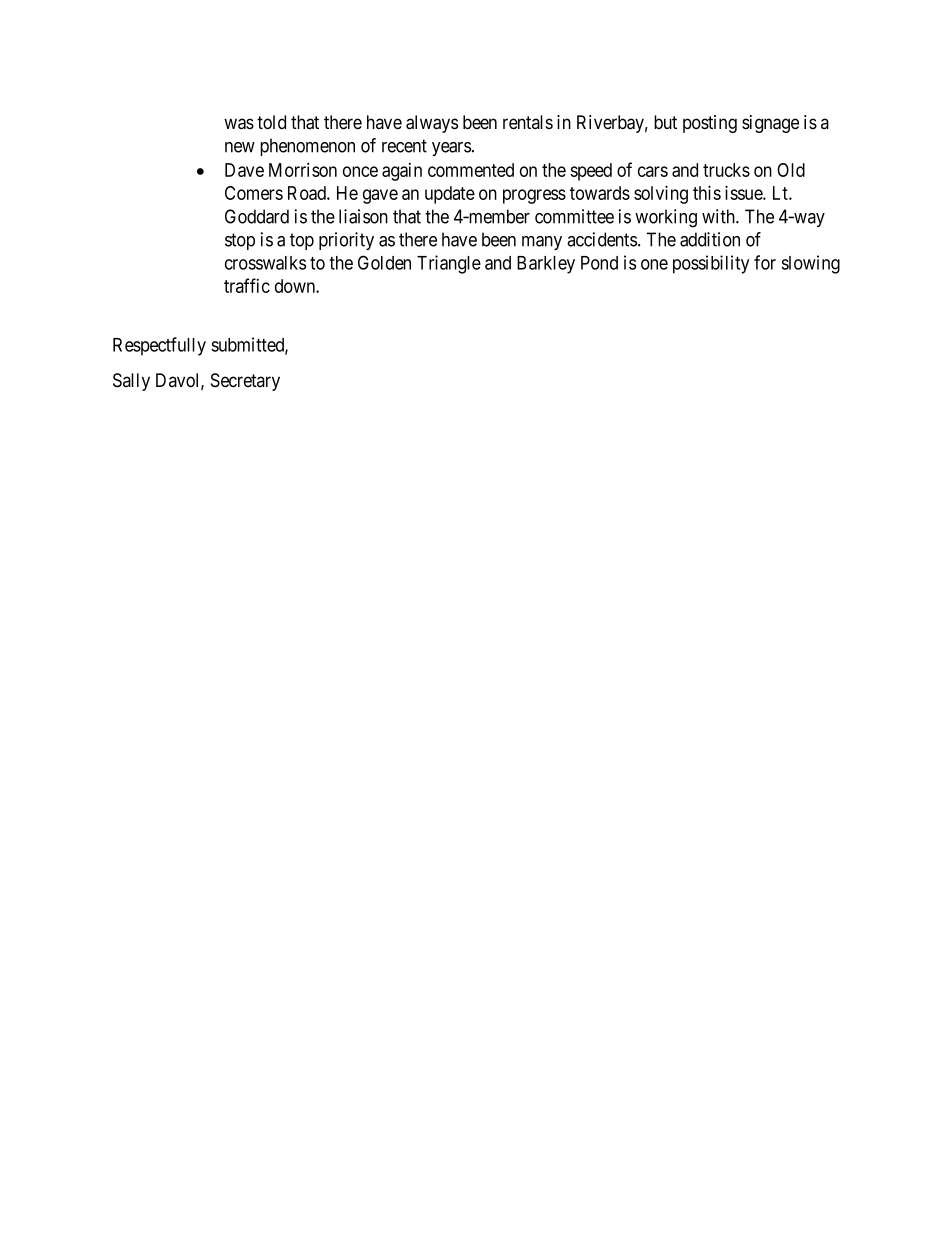  Describe the element at coordinates (240, 241) in the image. I see `stop` at that location.
